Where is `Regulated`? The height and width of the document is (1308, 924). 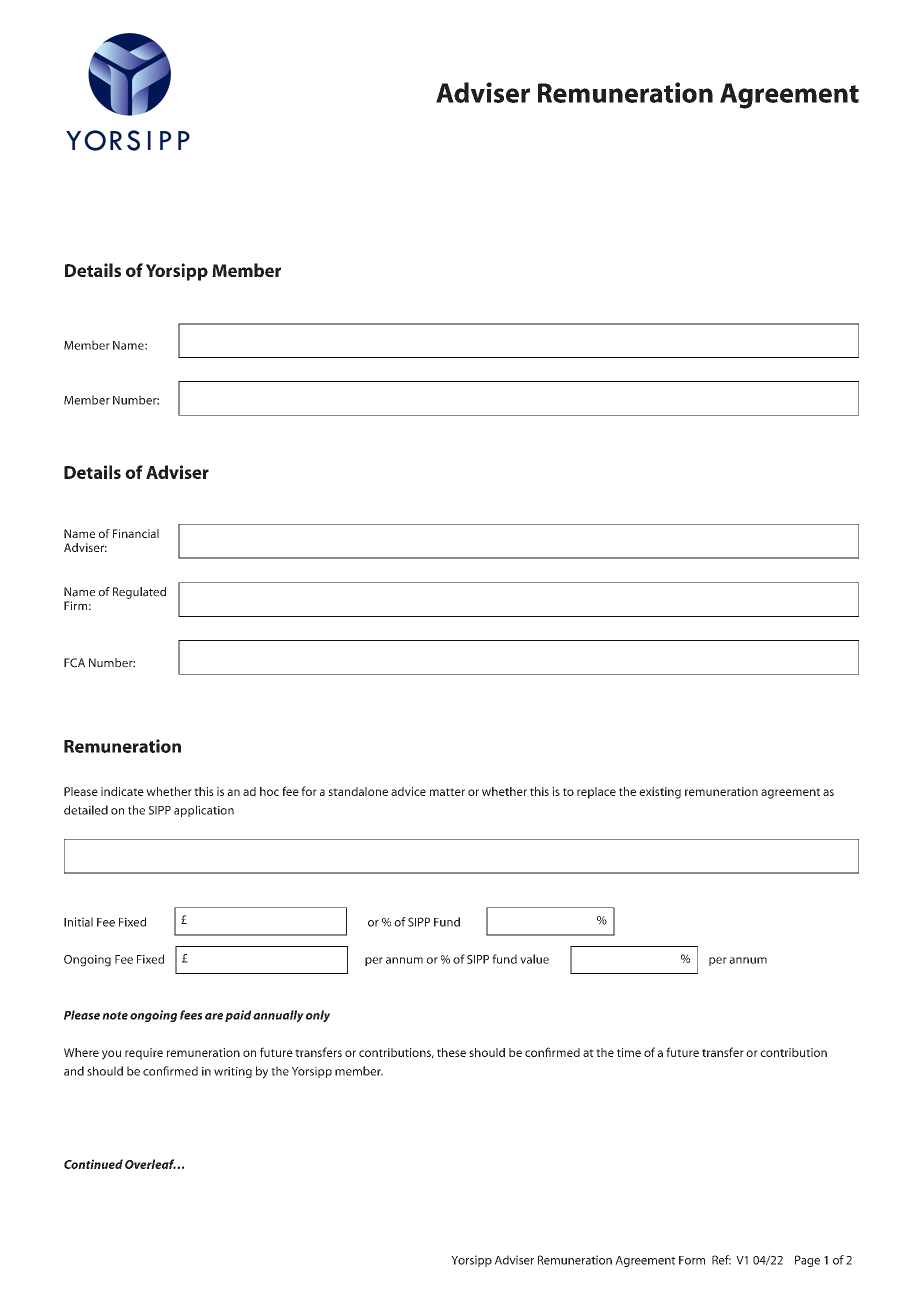 Regulated is located at coordinates (139, 593).
